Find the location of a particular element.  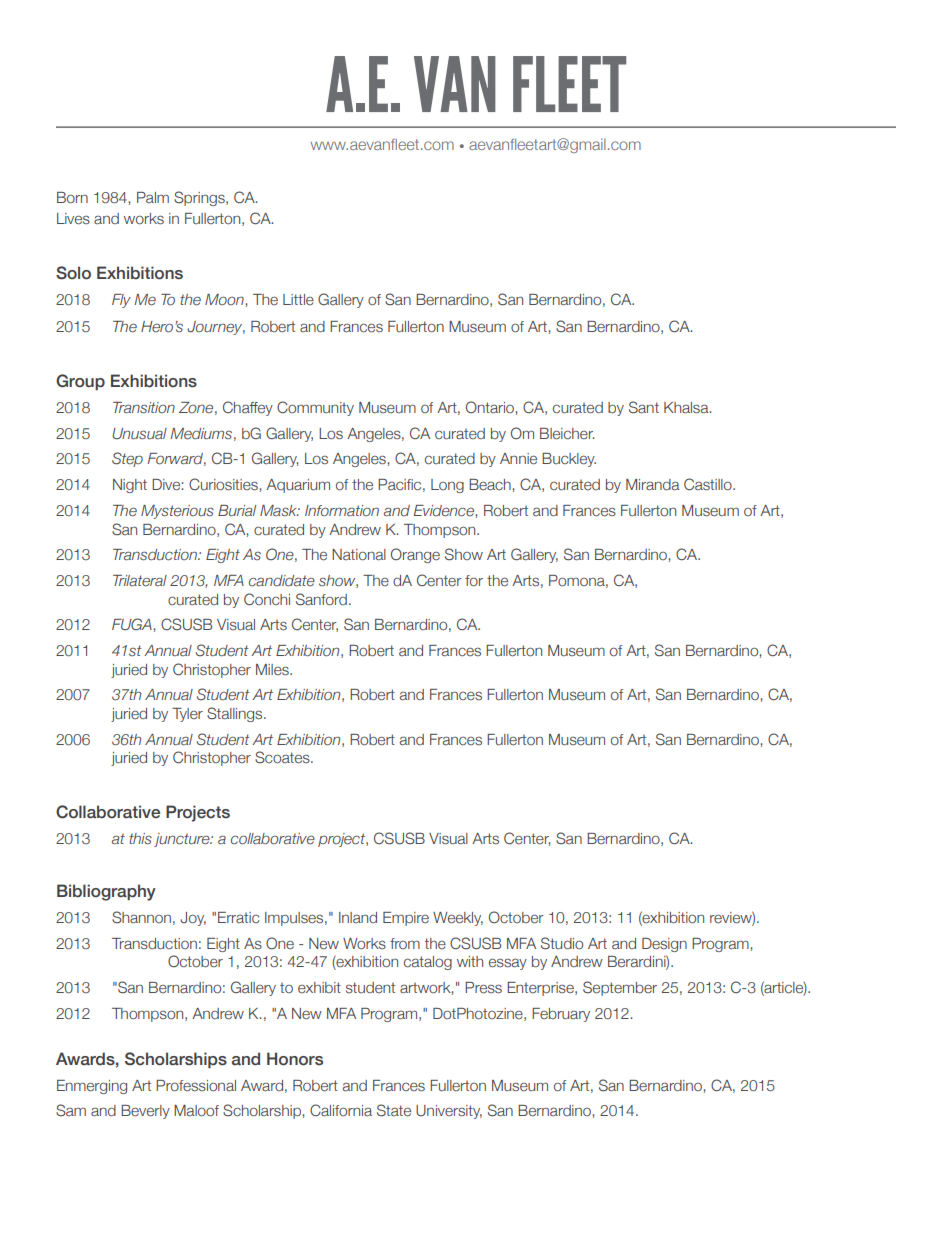

Little is located at coordinates (298, 299).
